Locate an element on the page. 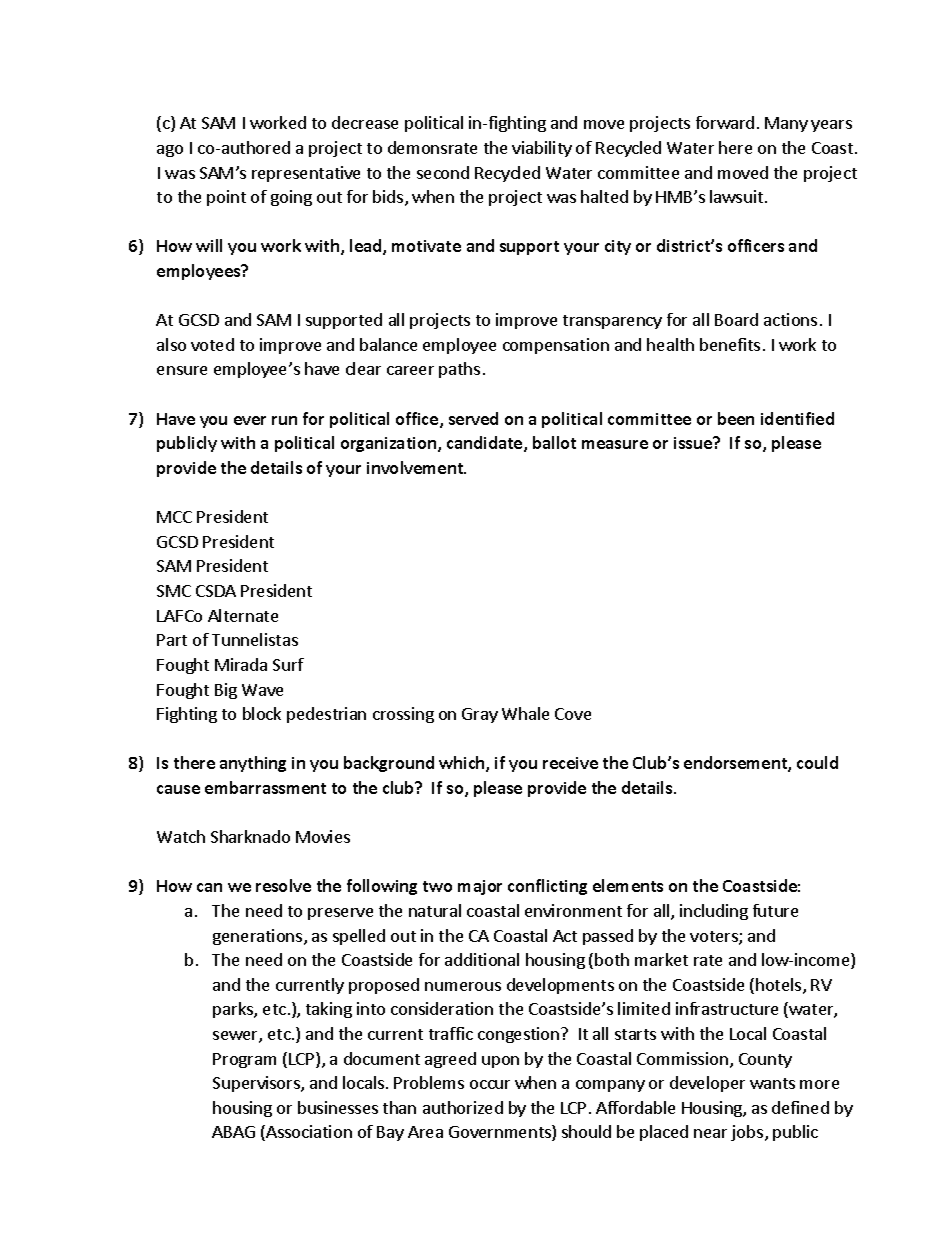 The width and height of the document is (952, 1233). Alternate is located at coordinates (243, 615).
